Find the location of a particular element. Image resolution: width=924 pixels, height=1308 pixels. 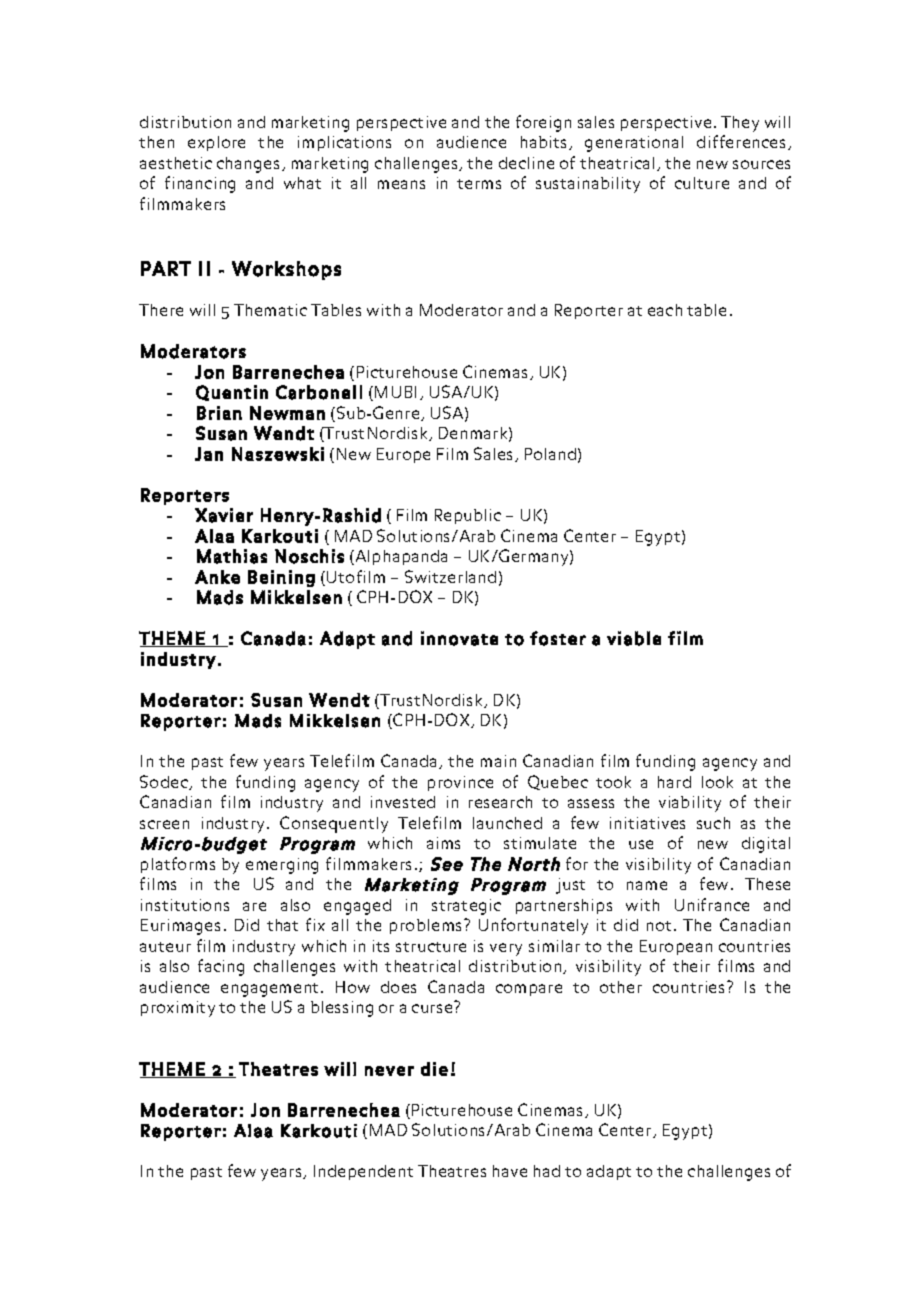

Independent is located at coordinates (363, 1172).
